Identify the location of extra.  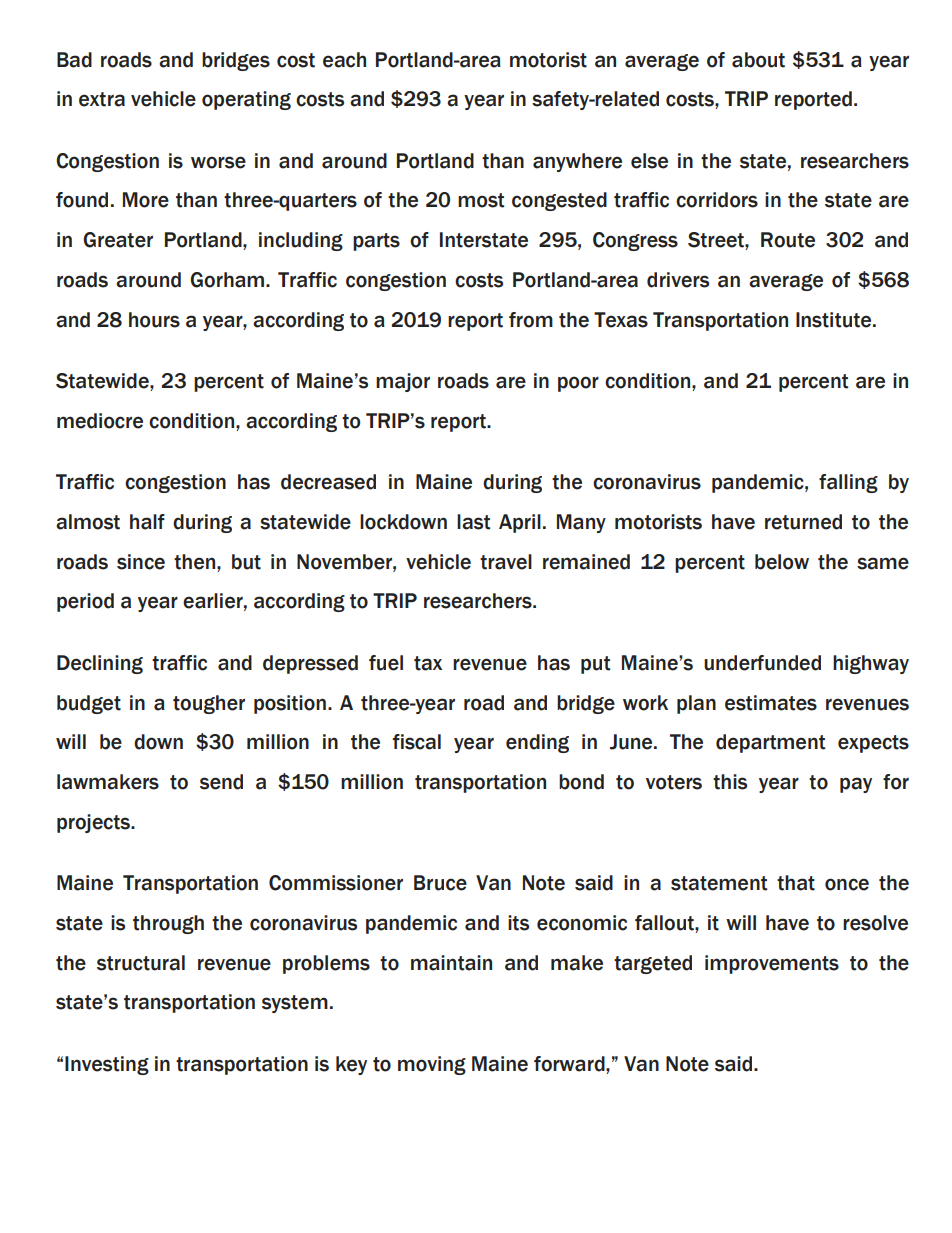
(102, 99).
